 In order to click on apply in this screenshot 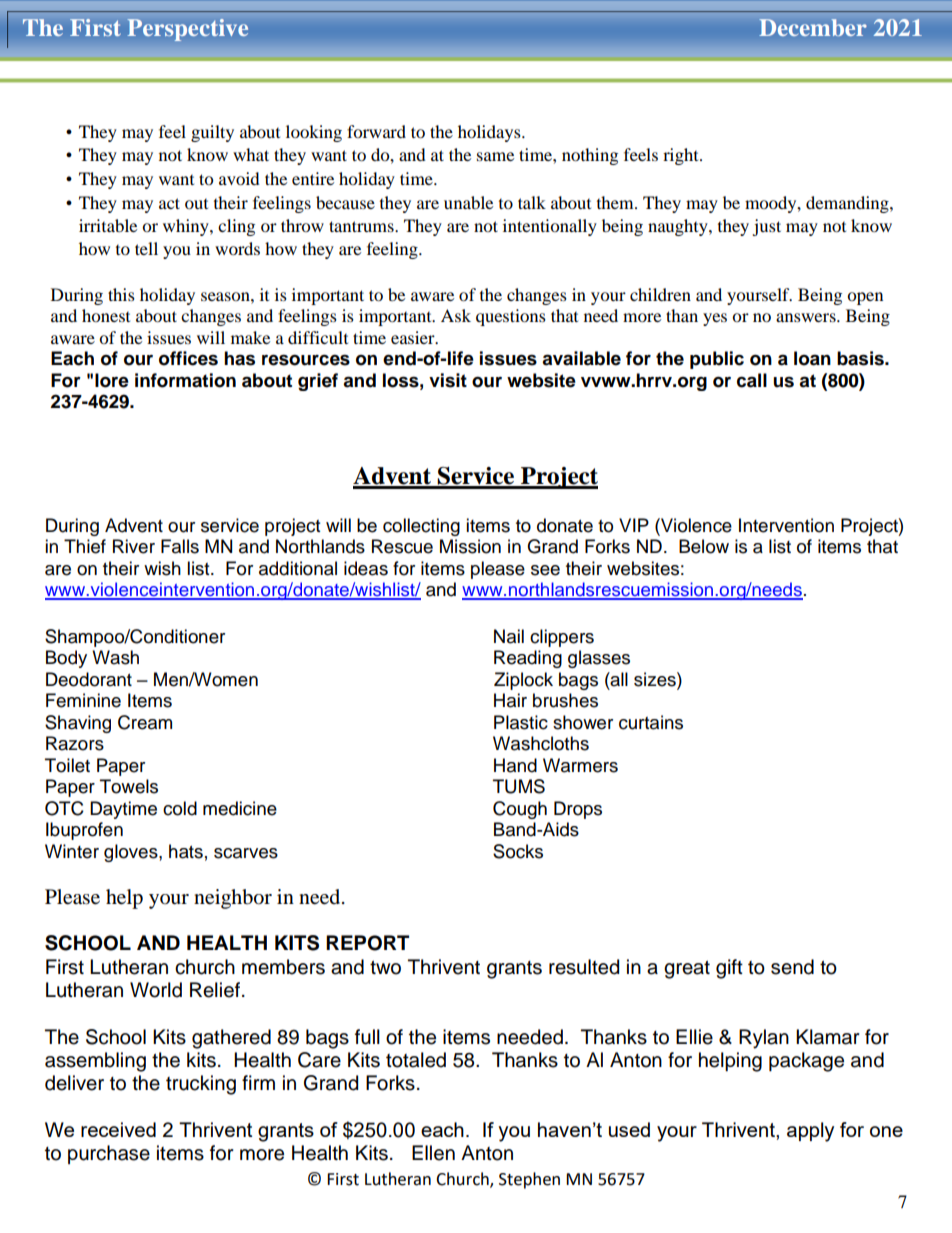, I will do `click(810, 1132)`.
